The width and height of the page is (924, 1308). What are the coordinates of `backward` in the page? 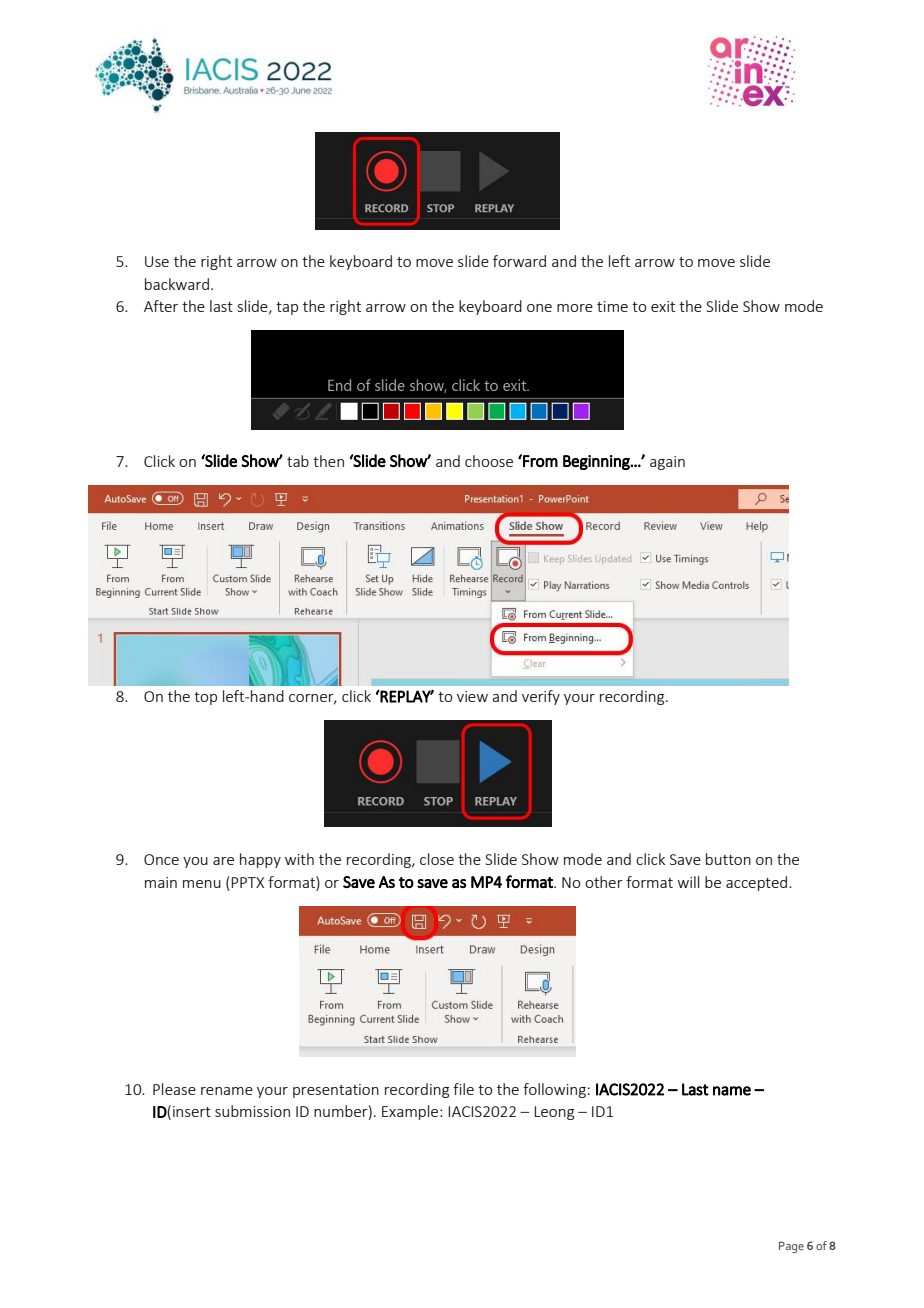 It's located at (177, 284).
